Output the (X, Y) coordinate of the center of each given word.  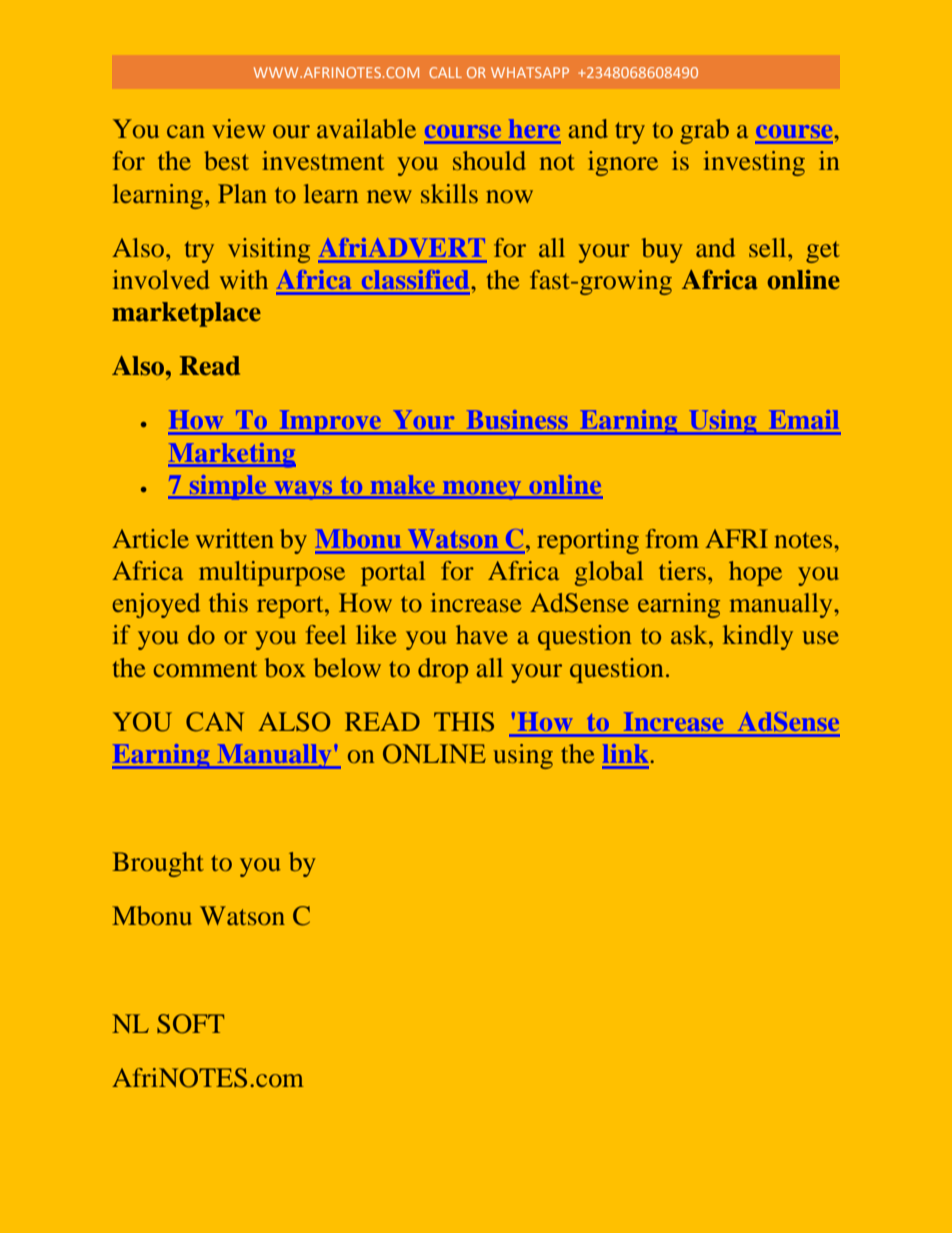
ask (690, 634)
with (244, 279)
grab (704, 131)
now (509, 196)
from (672, 538)
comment (205, 669)
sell (769, 247)
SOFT (190, 1024)
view (238, 128)
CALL (445, 72)
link (627, 753)
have (482, 634)
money (482, 490)
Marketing (232, 455)
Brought (158, 864)
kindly (758, 637)
